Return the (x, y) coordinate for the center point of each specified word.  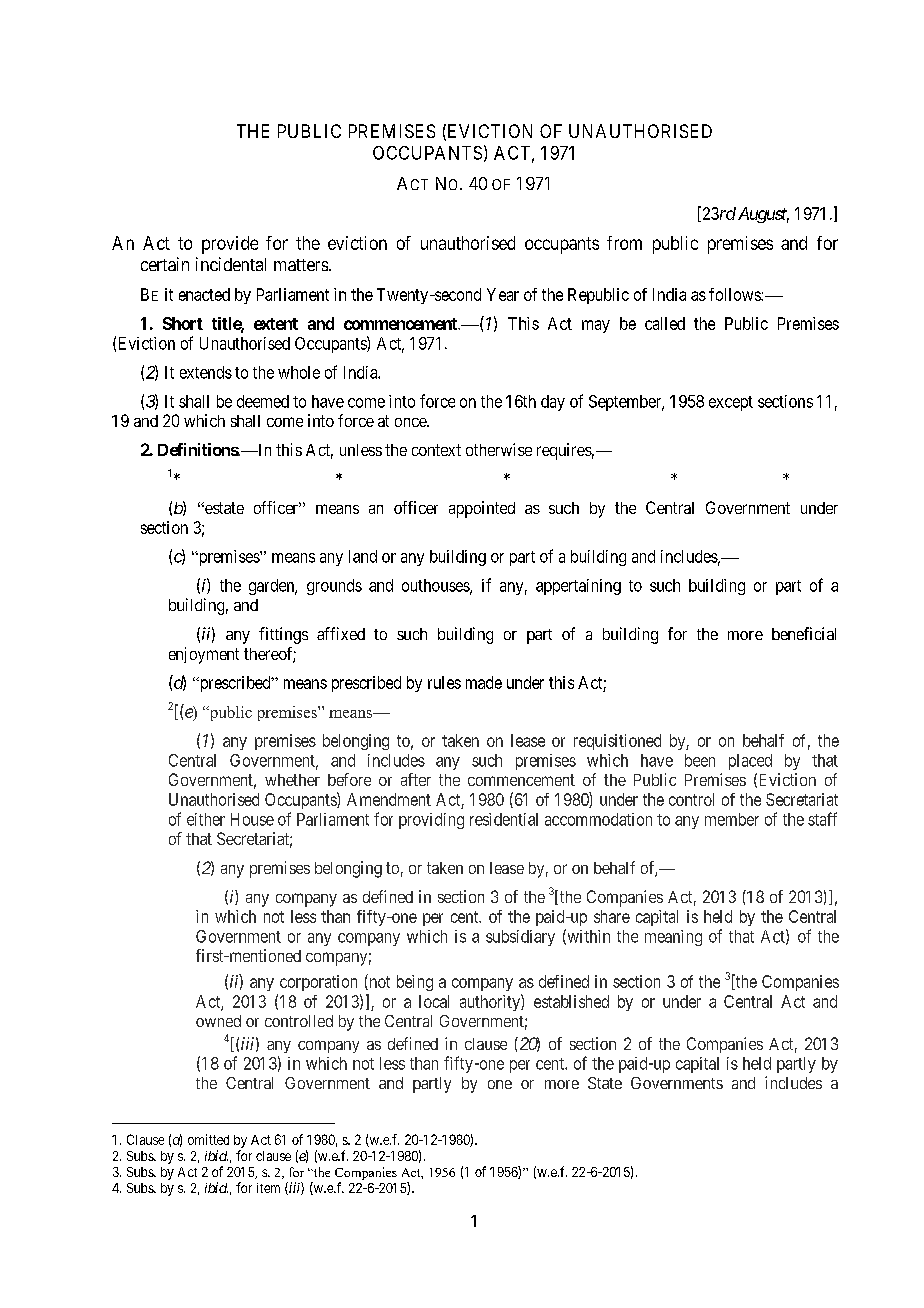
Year (503, 294)
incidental (231, 264)
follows (735, 294)
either (206, 819)
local (434, 1001)
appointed (482, 509)
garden (273, 587)
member (732, 819)
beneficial (804, 633)
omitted (208, 1139)
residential (504, 819)
